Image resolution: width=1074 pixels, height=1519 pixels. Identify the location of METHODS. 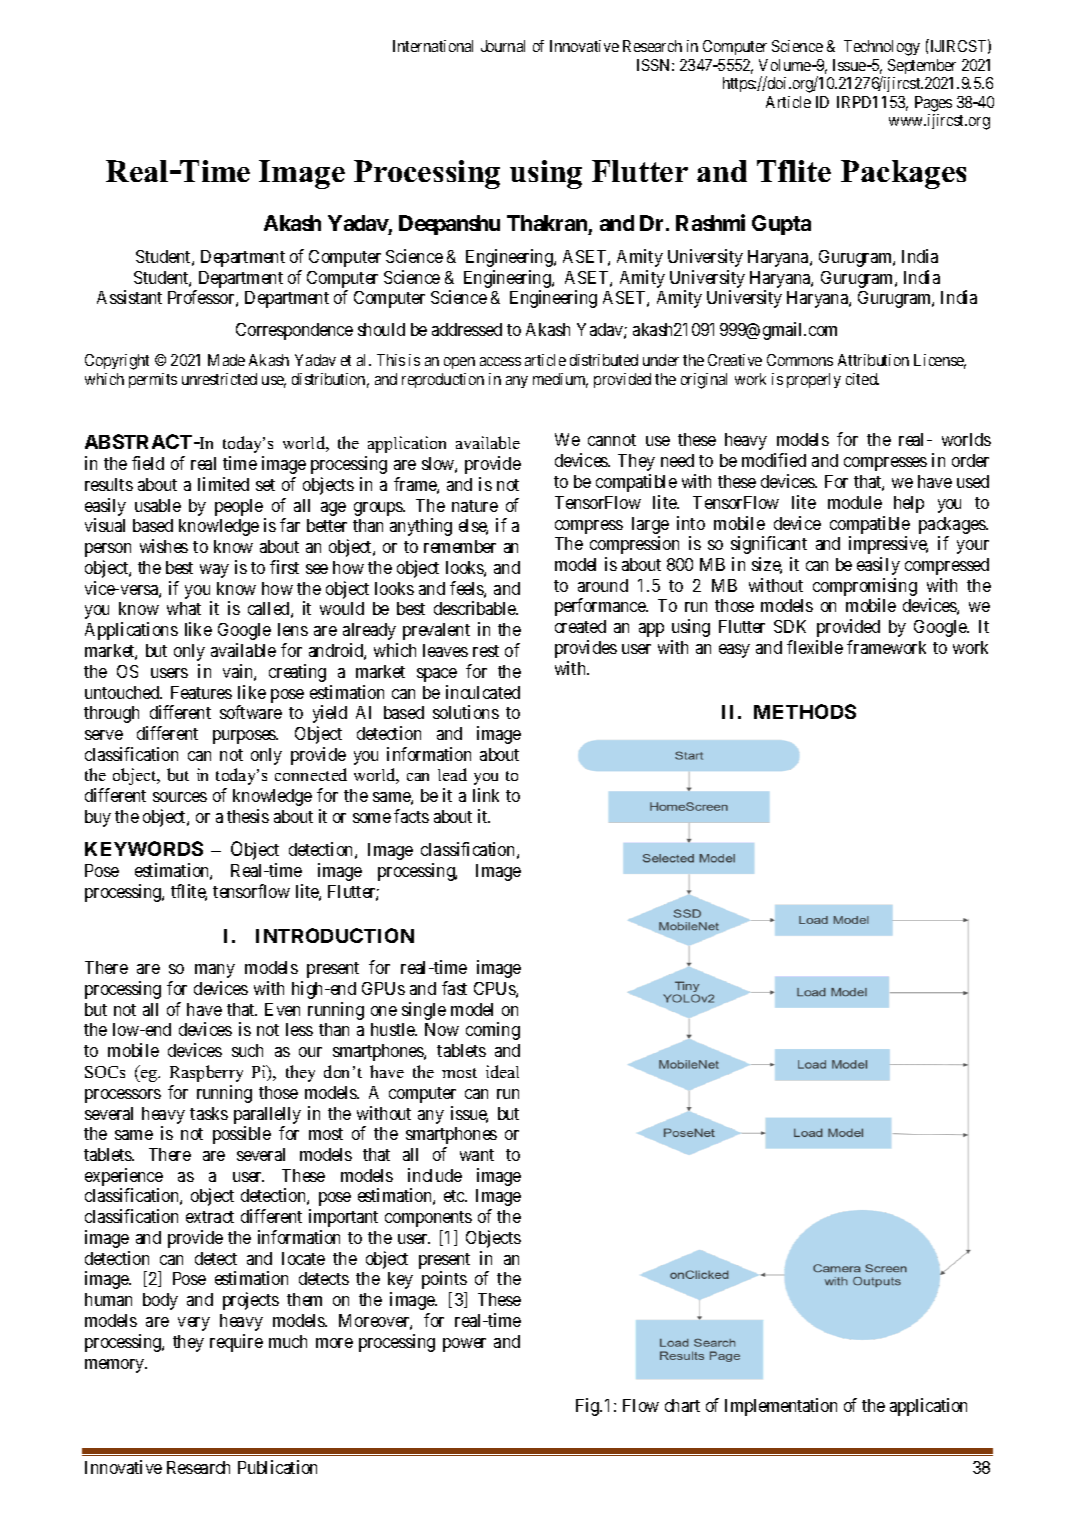
(805, 711).
